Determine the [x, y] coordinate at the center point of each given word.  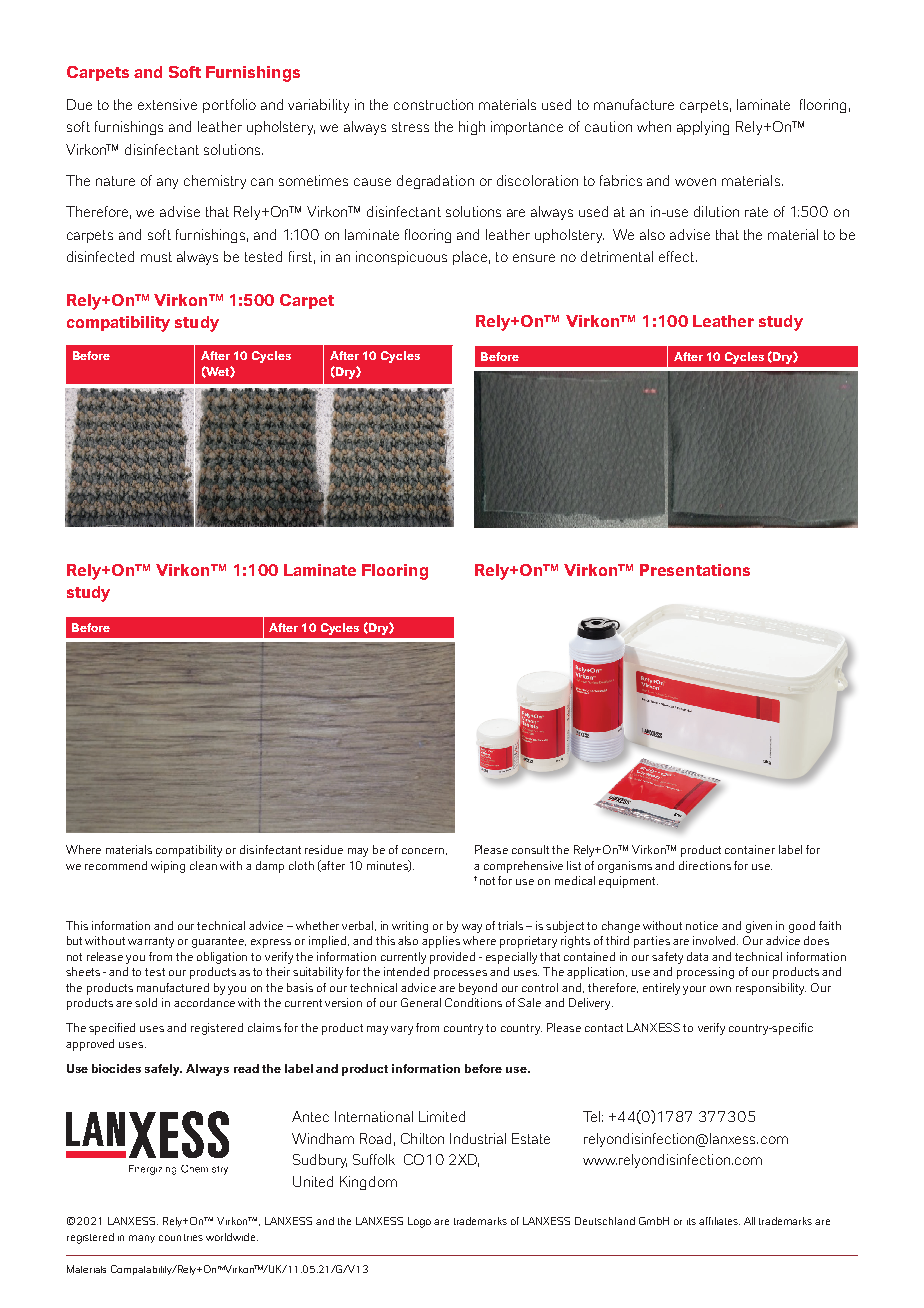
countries [181, 1237]
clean [203, 865]
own [720, 989]
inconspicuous [401, 258]
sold [146, 1002]
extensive [167, 104]
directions [705, 865]
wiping [168, 867]
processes [460, 974]
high [472, 128]
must [156, 257]
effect [678, 256]
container [750, 849]
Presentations [695, 570]
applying [703, 128]
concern [423, 851]
